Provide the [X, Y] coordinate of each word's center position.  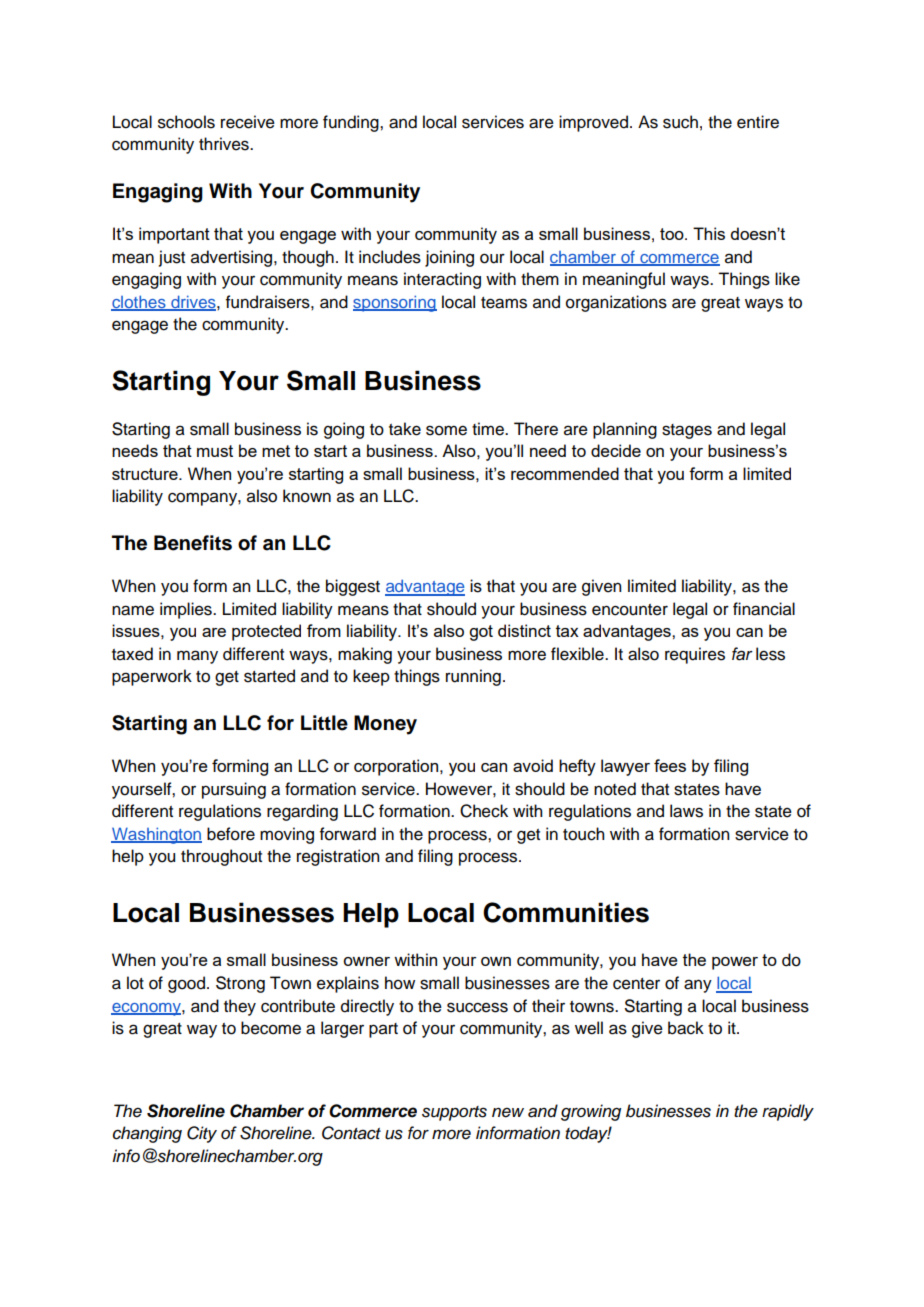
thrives [225, 144]
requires [695, 655]
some [446, 430]
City [202, 1134]
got [481, 633]
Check [484, 811]
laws [686, 811]
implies [187, 610]
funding [352, 123]
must [215, 451]
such [680, 122]
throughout [221, 857]
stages [687, 431]
